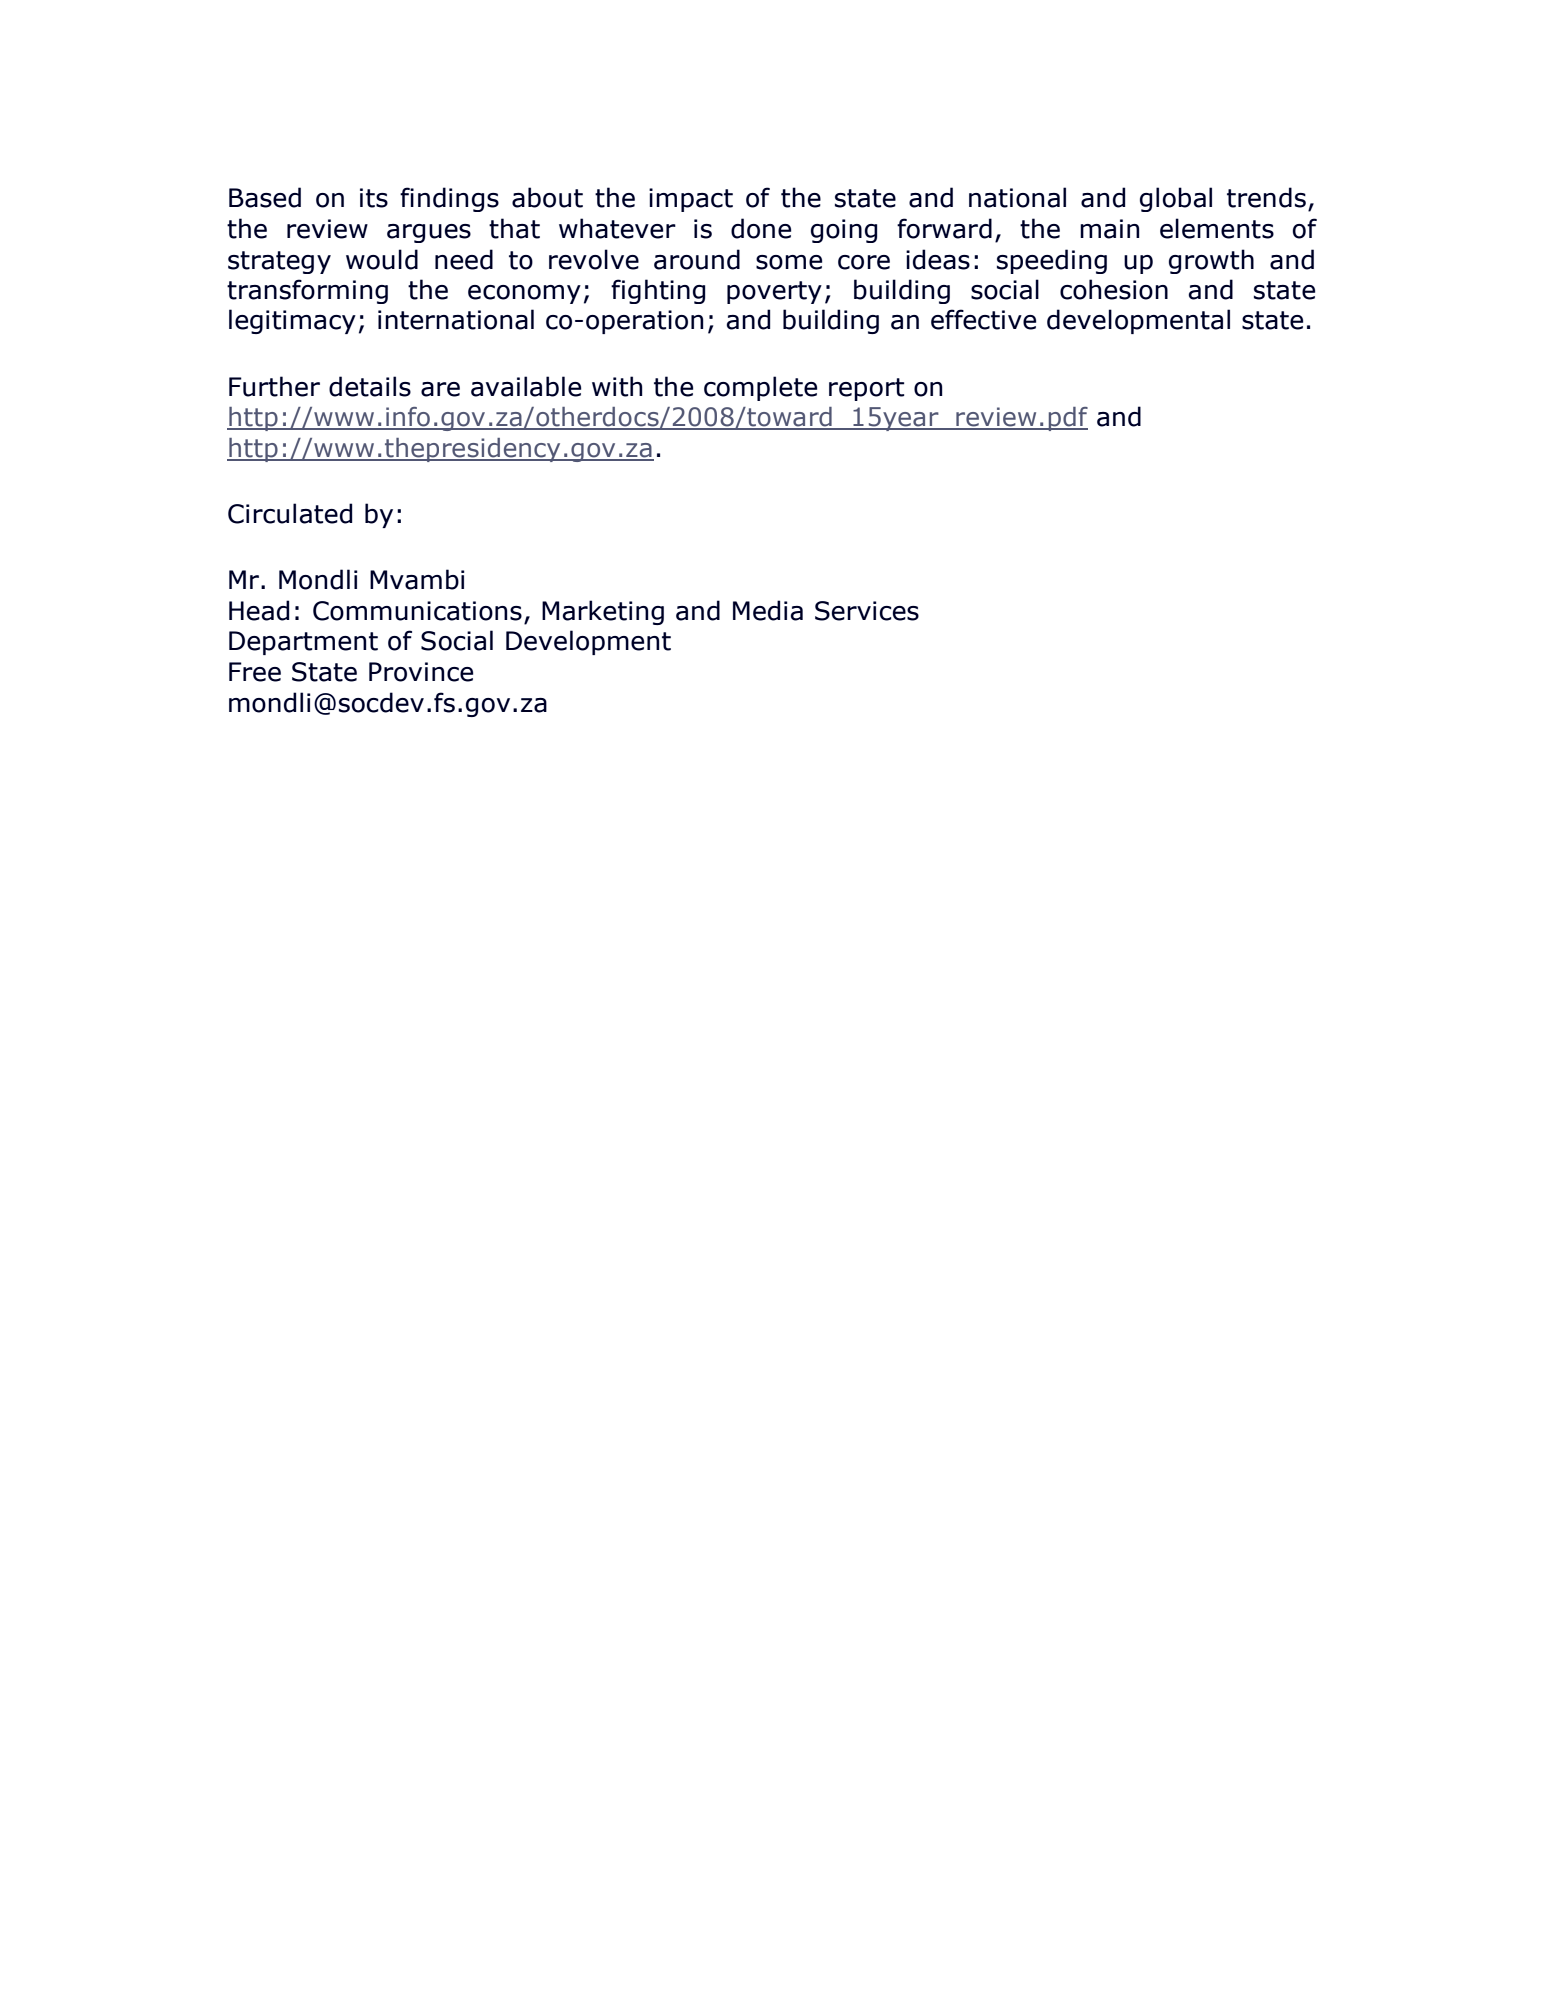  Describe the element at coordinates (760, 388) in the screenshot. I see `complete` at that location.
